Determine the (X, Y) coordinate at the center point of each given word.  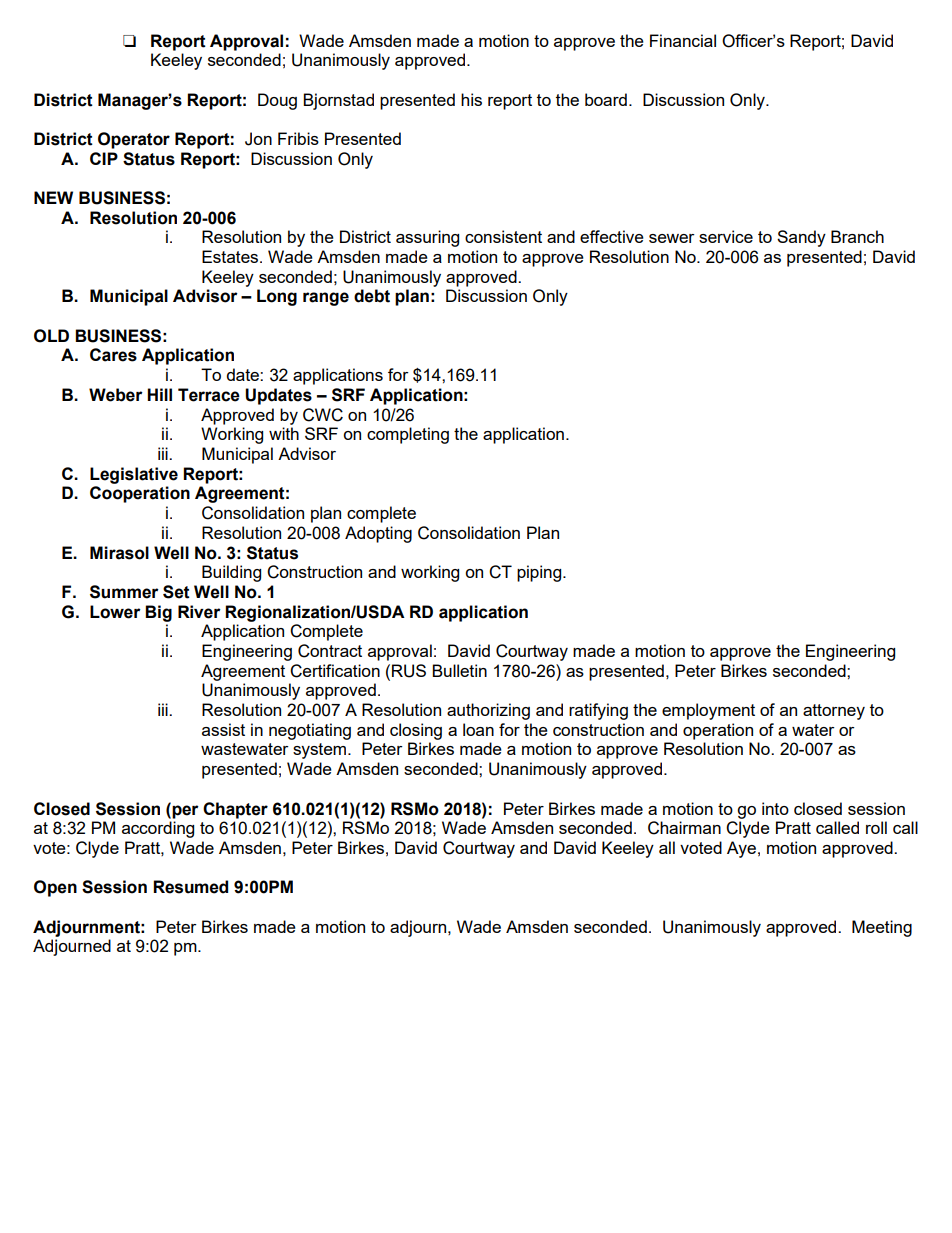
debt (372, 296)
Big (158, 613)
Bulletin (459, 670)
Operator (134, 140)
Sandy (801, 238)
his (471, 99)
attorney (834, 712)
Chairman (684, 828)
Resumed (190, 887)
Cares (113, 355)
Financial (683, 40)
